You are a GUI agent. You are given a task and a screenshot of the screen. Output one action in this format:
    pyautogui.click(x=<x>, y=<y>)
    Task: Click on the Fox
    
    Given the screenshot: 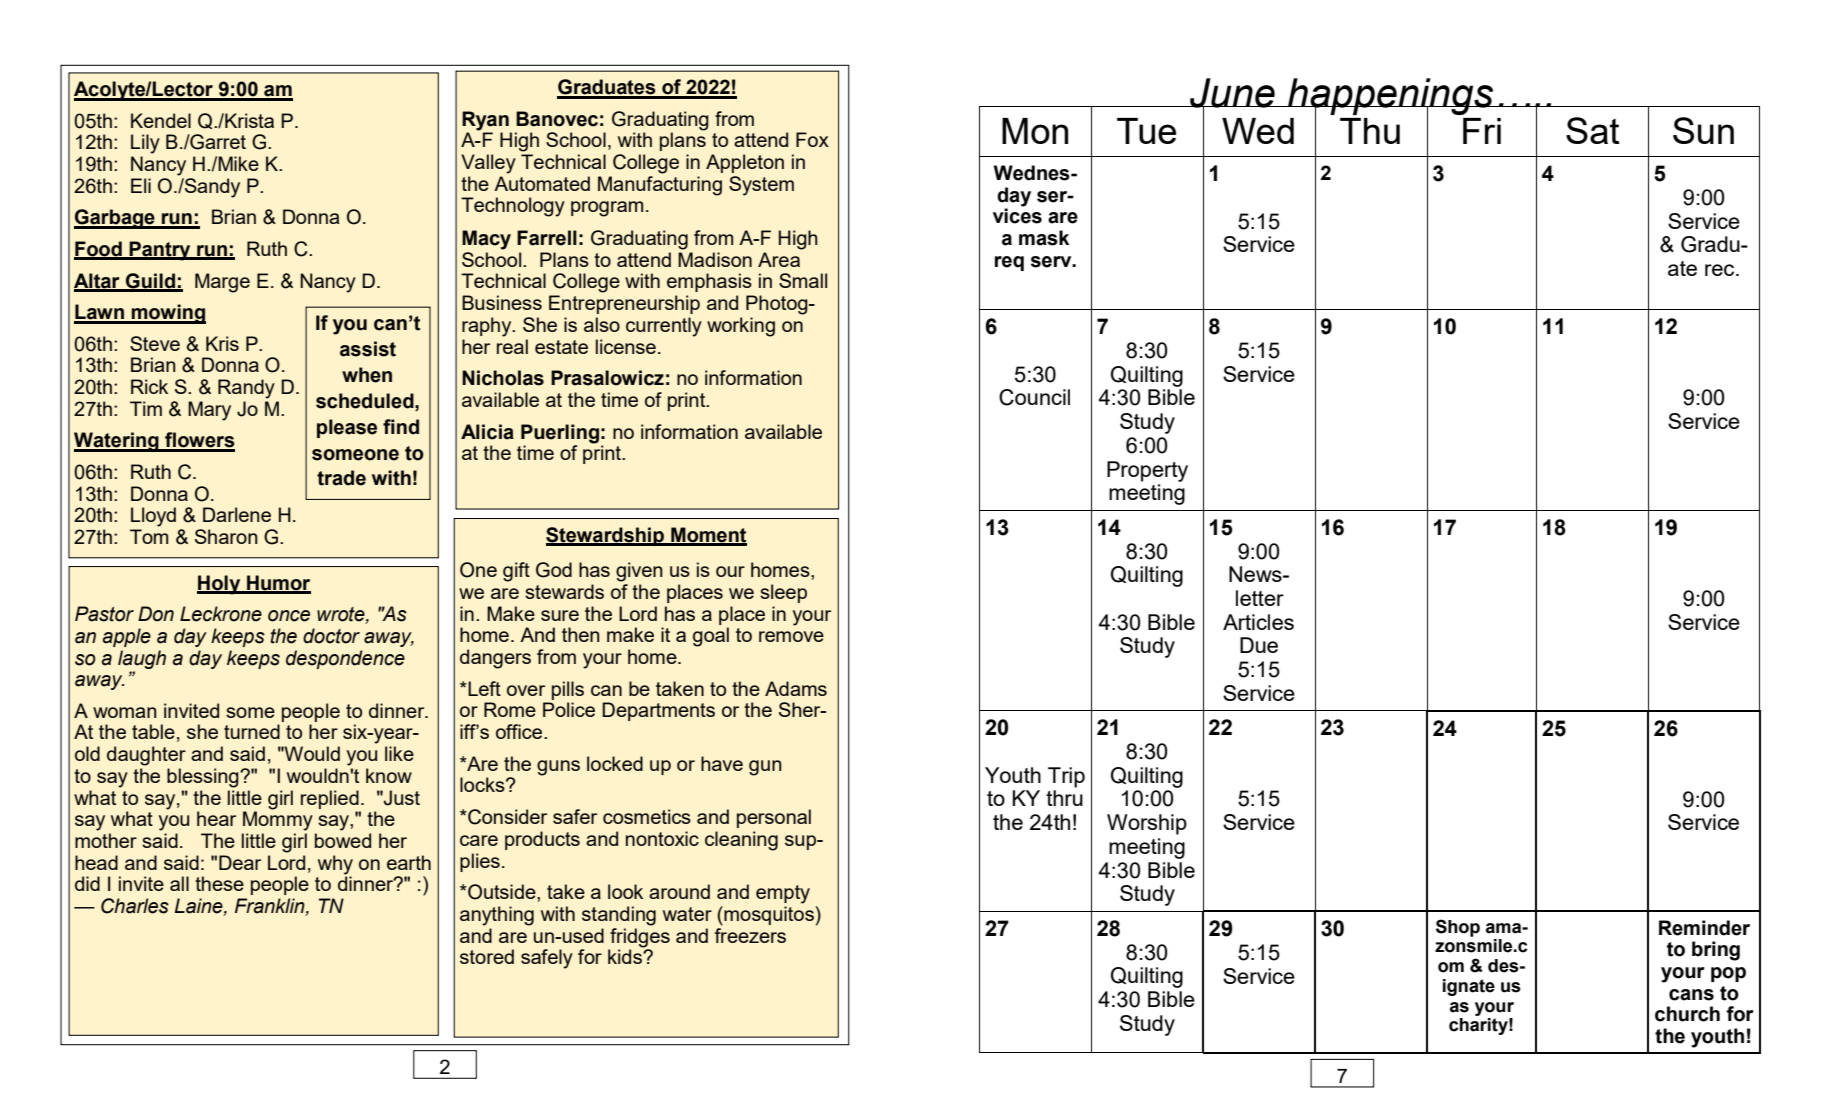 What is the action you would take?
    pyautogui.click(x=812, y=139)
